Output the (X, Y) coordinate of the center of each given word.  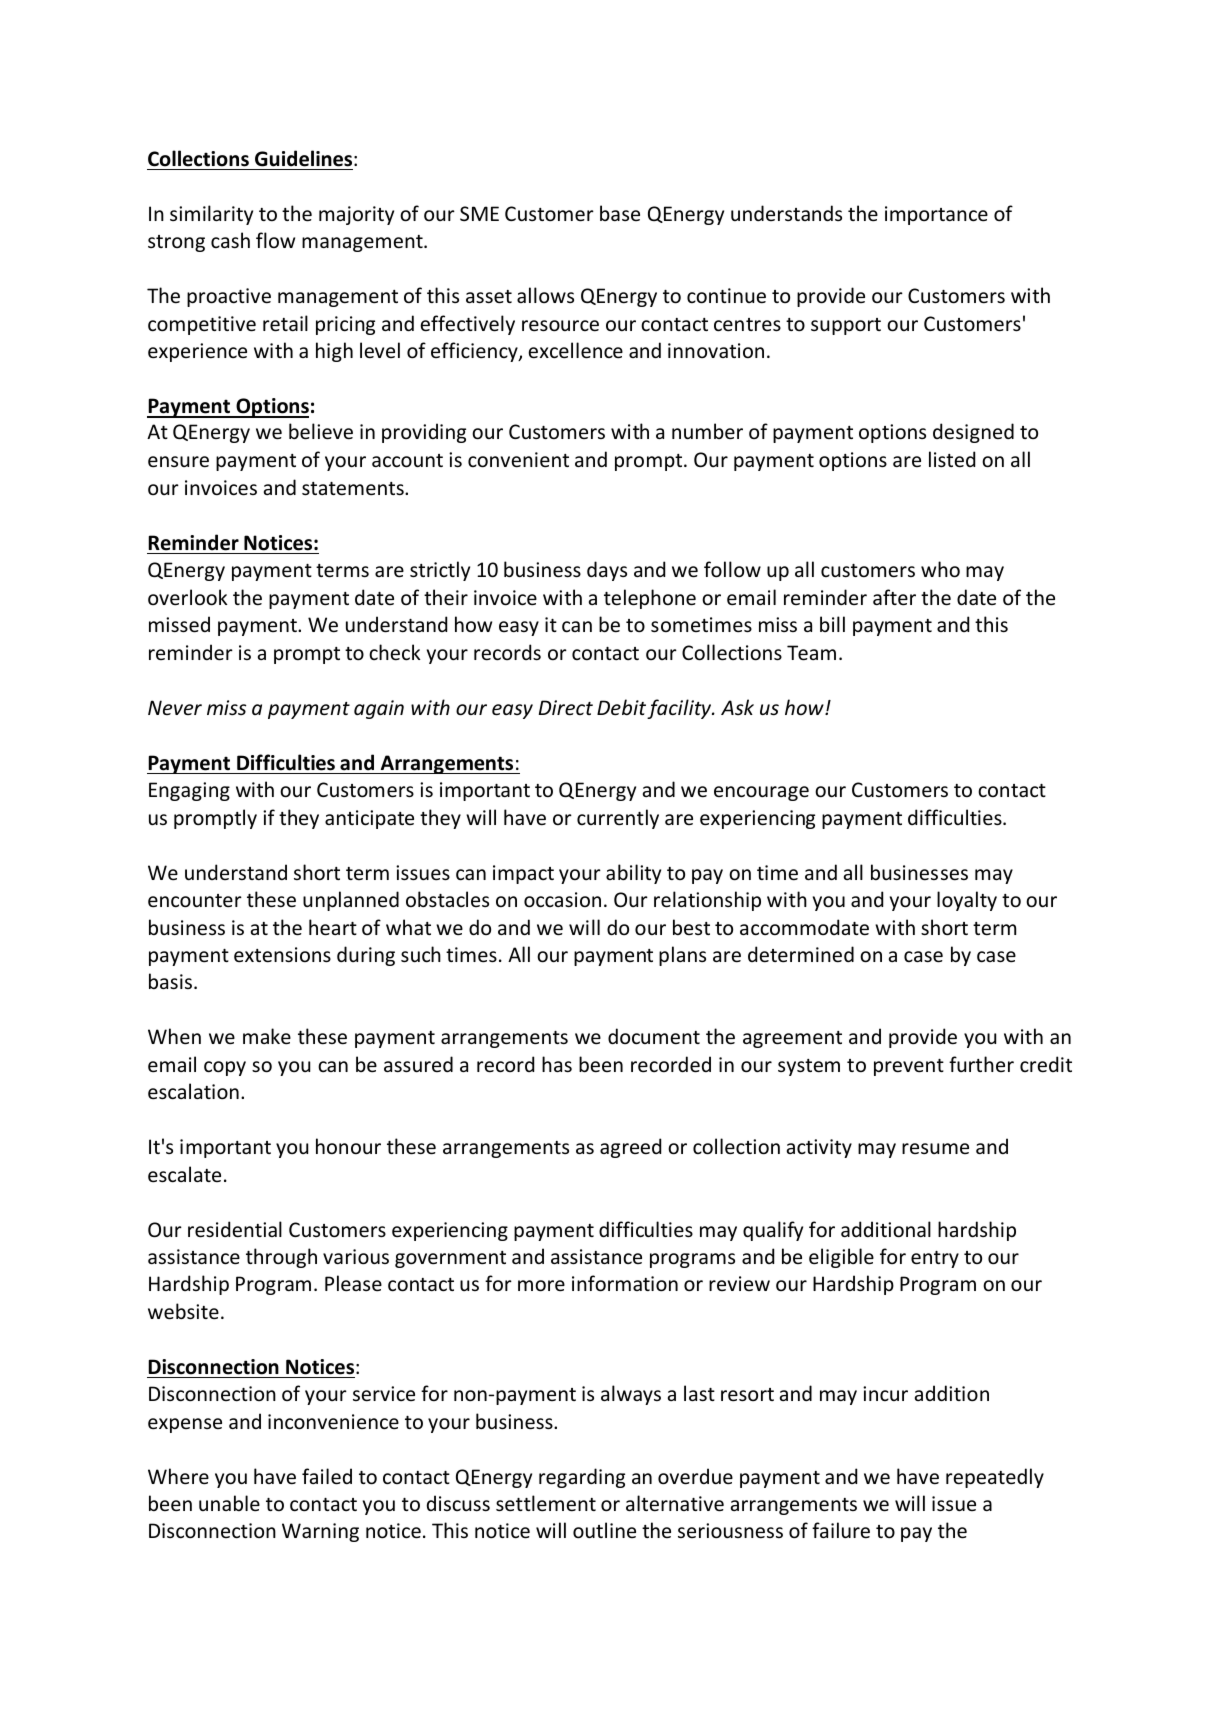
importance (936, 215)
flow (275, 240)
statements (354, 489)
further (981, 1064)
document (654, 1036)
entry (935, 1259)
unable (229, 1503)
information (625, 1283)
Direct (566, 708)
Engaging (189, 791)
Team (811, 653)
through (281, 1258)
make (267, 1036)
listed (952, 459)
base (620, 213)
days (607, 571)
